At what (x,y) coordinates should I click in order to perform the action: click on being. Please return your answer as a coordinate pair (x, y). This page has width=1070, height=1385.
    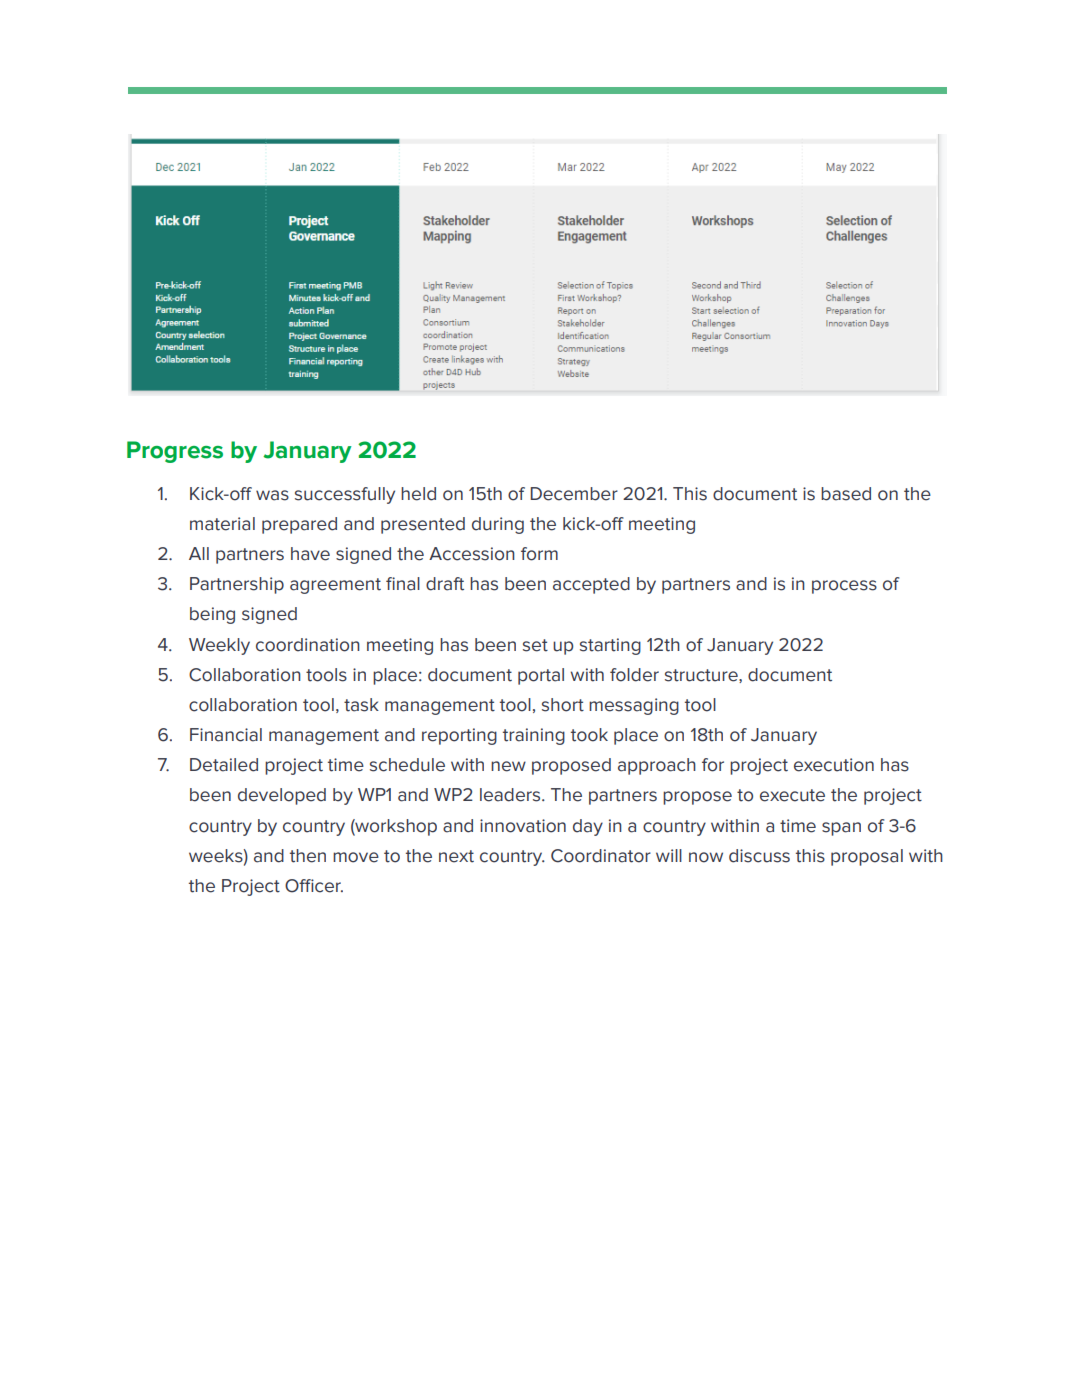
    Looking at the image, I should click on (212, 615).
